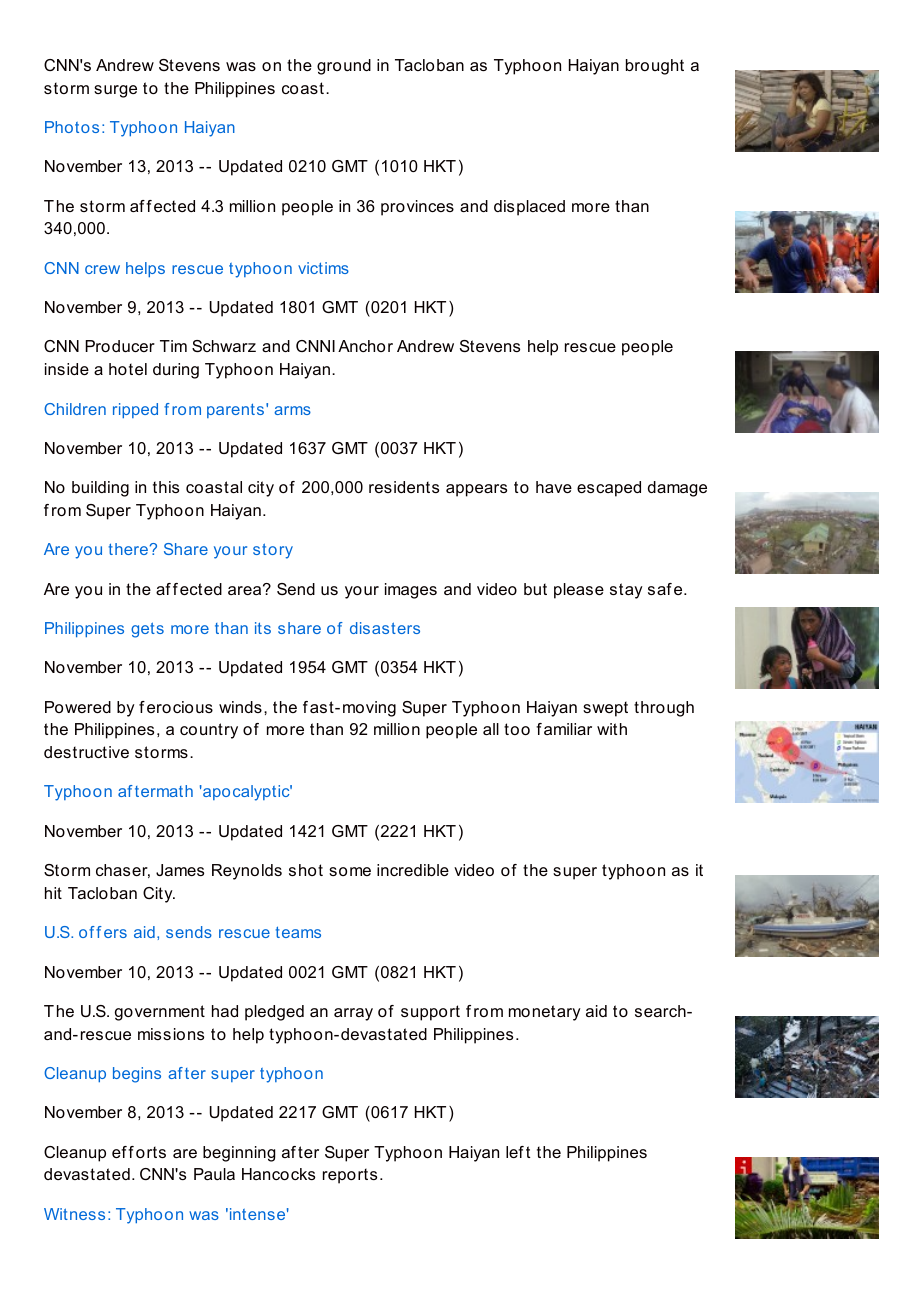  Describe the element at coordinates (609, 489) in the document. I see `escaped` at that location.
